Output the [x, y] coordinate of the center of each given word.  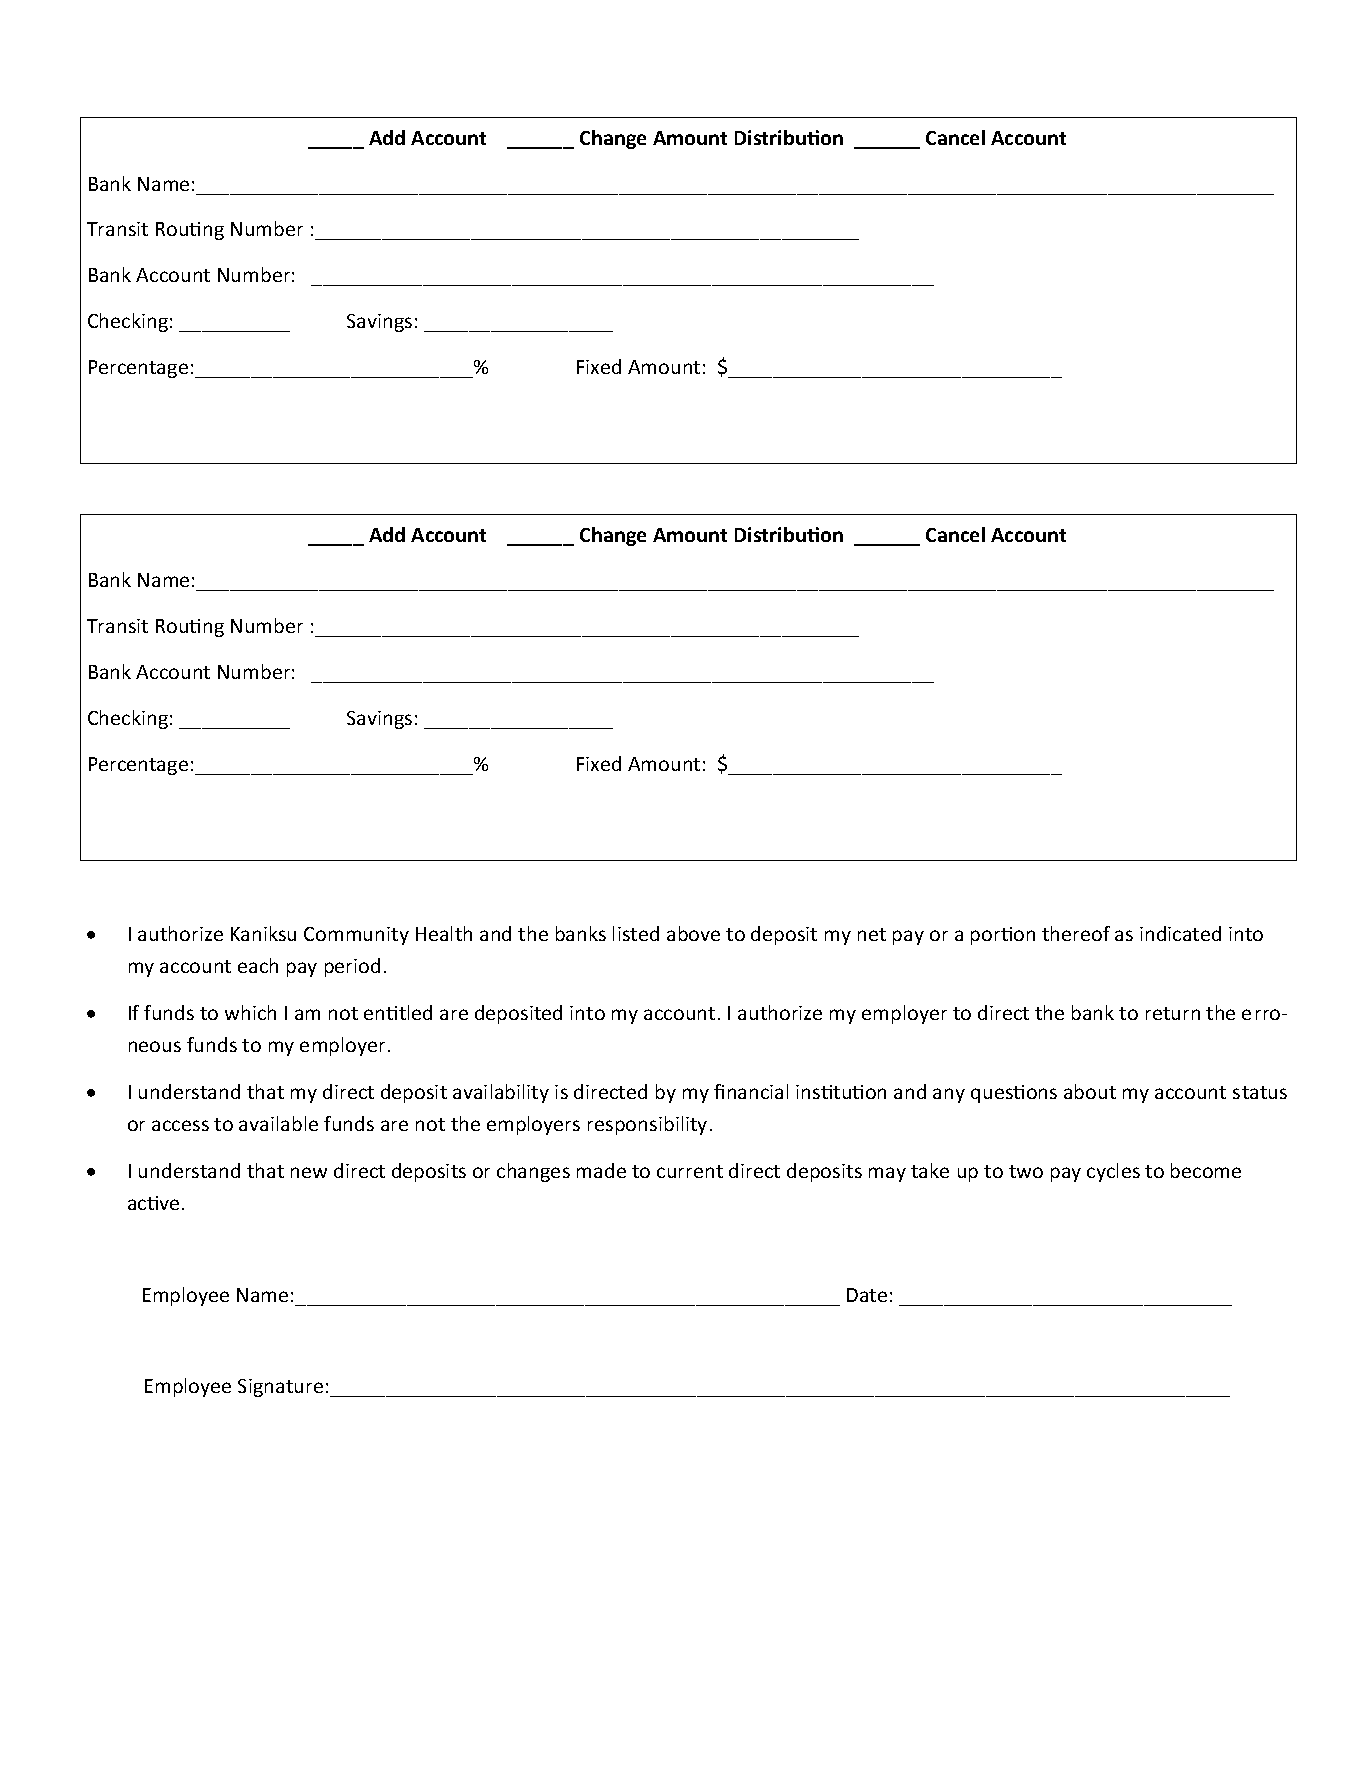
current [690, 1171]
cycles [1113, 1172]
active [153, 1203]
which [250, 1012]
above [693, 933]
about [1090, 1091]
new [309, 1172]
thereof [1076, 933]
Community [356, 936]
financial [751, 1091]
